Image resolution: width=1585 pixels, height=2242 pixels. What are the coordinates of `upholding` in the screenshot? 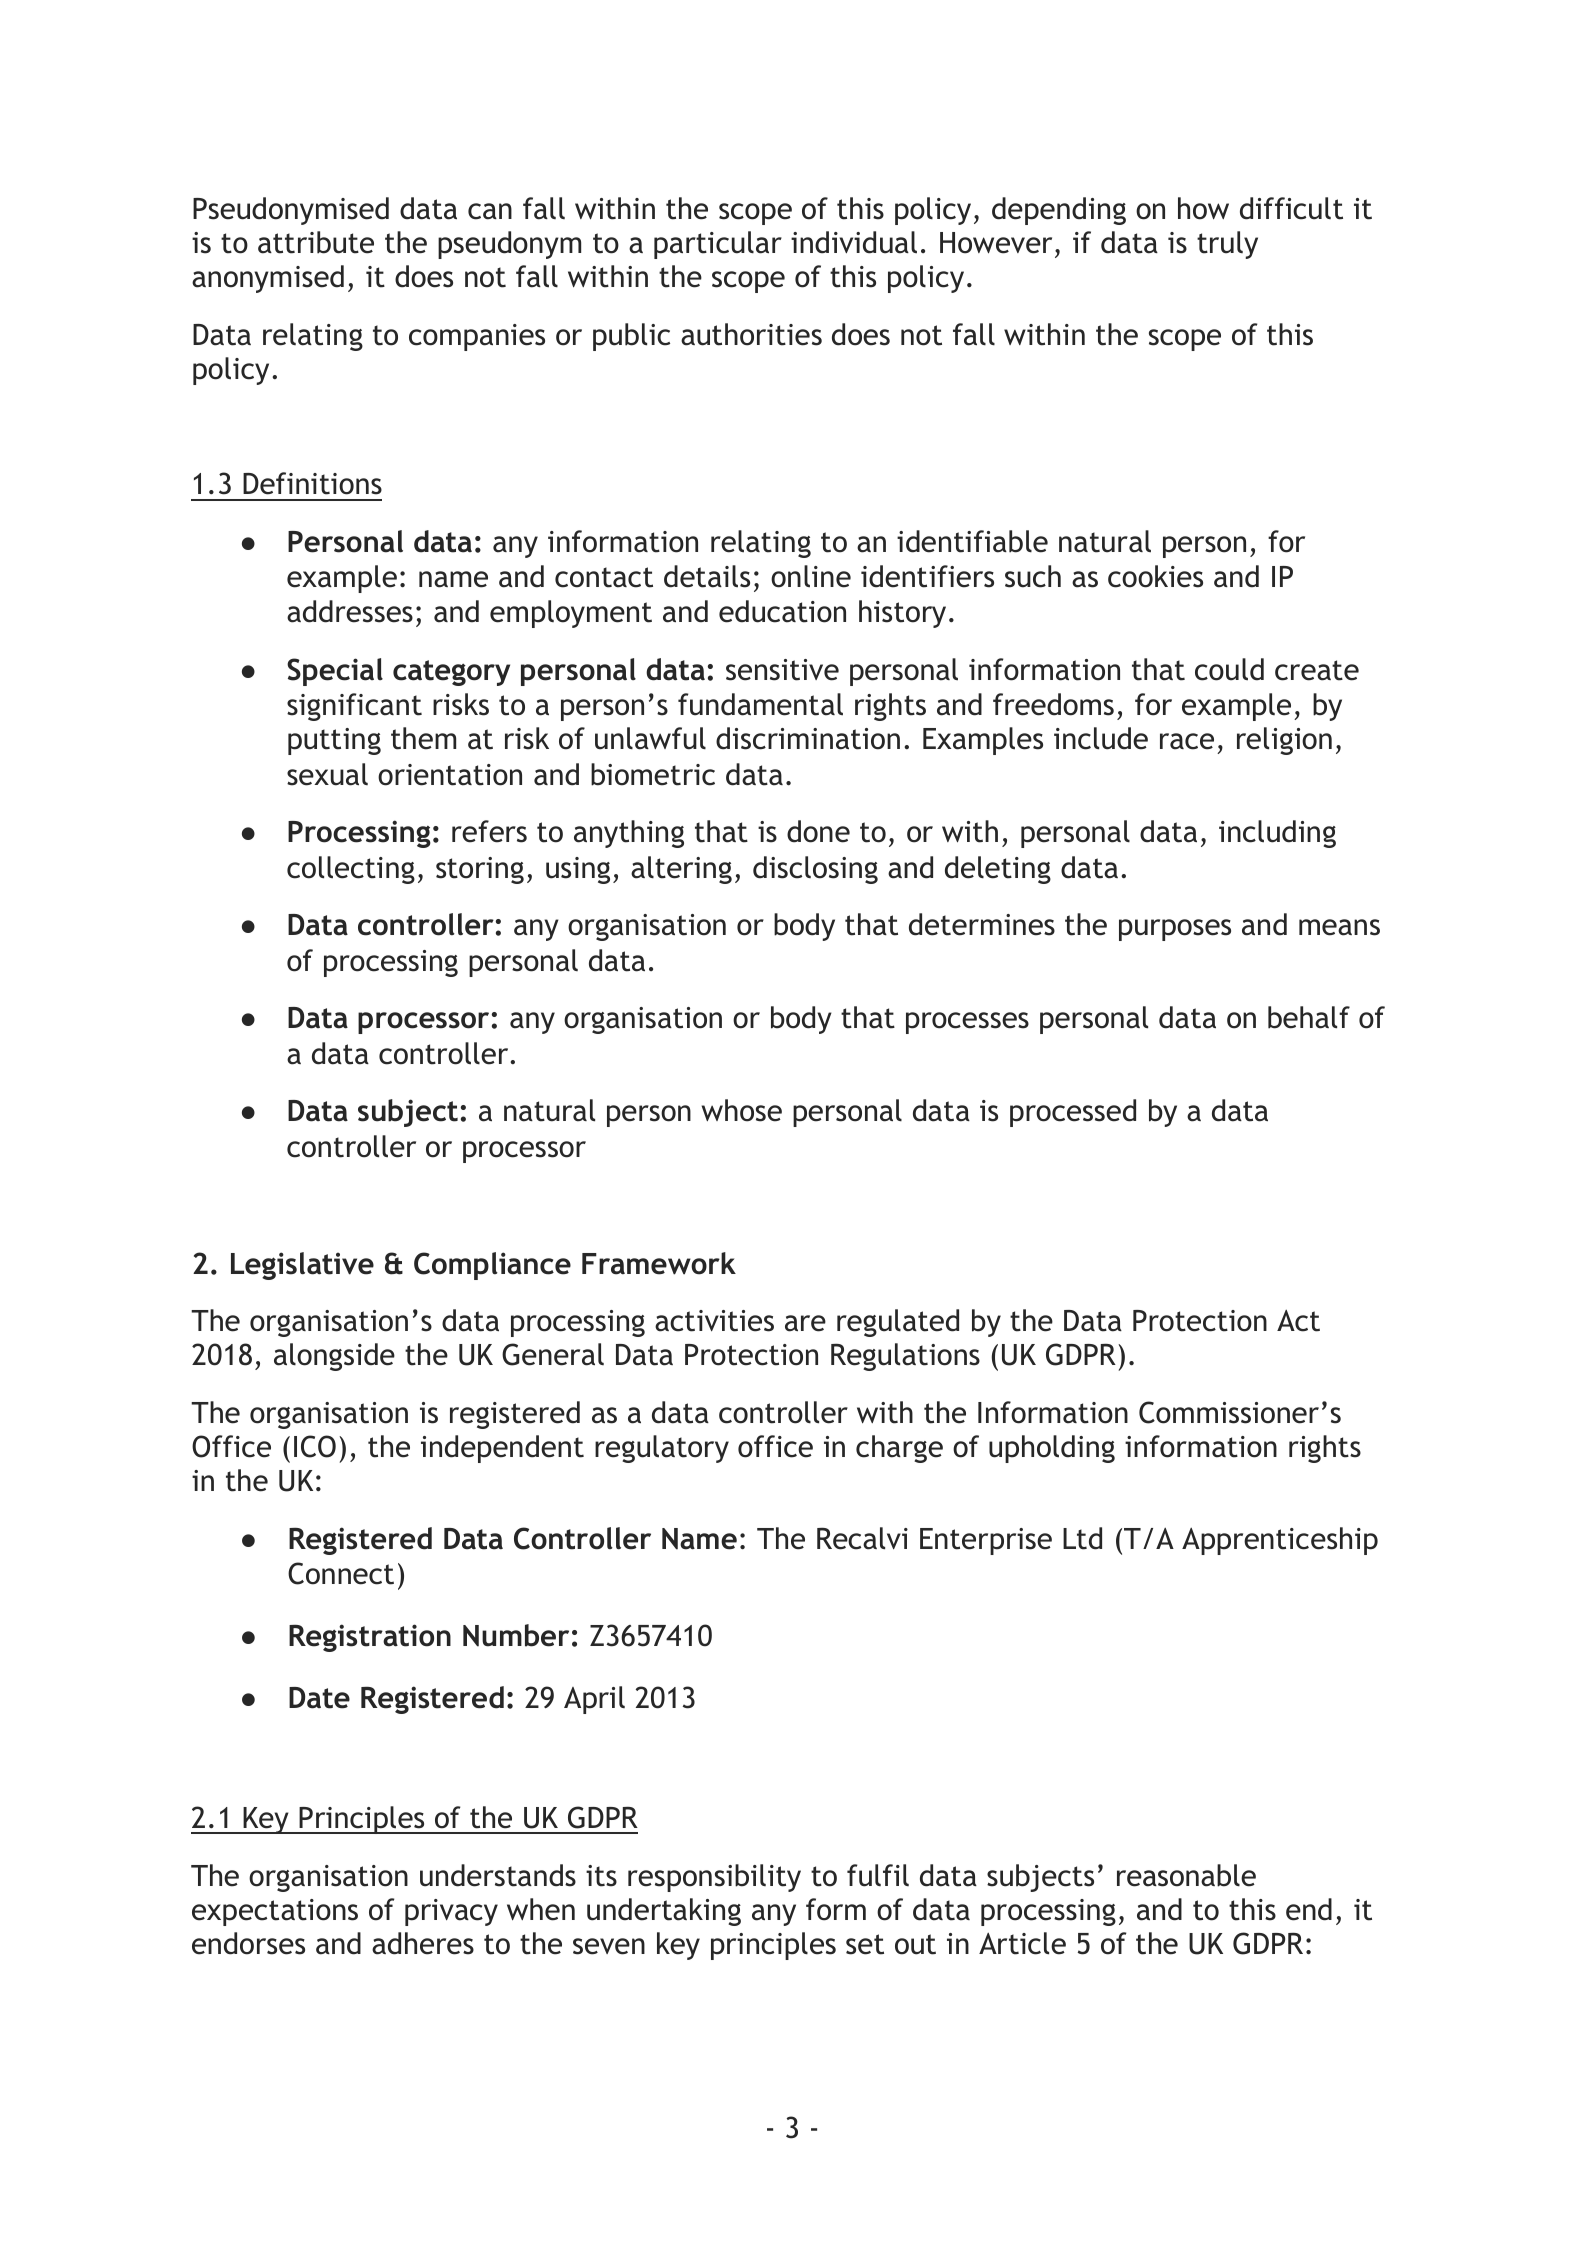 It's located at (1052, 1449).
